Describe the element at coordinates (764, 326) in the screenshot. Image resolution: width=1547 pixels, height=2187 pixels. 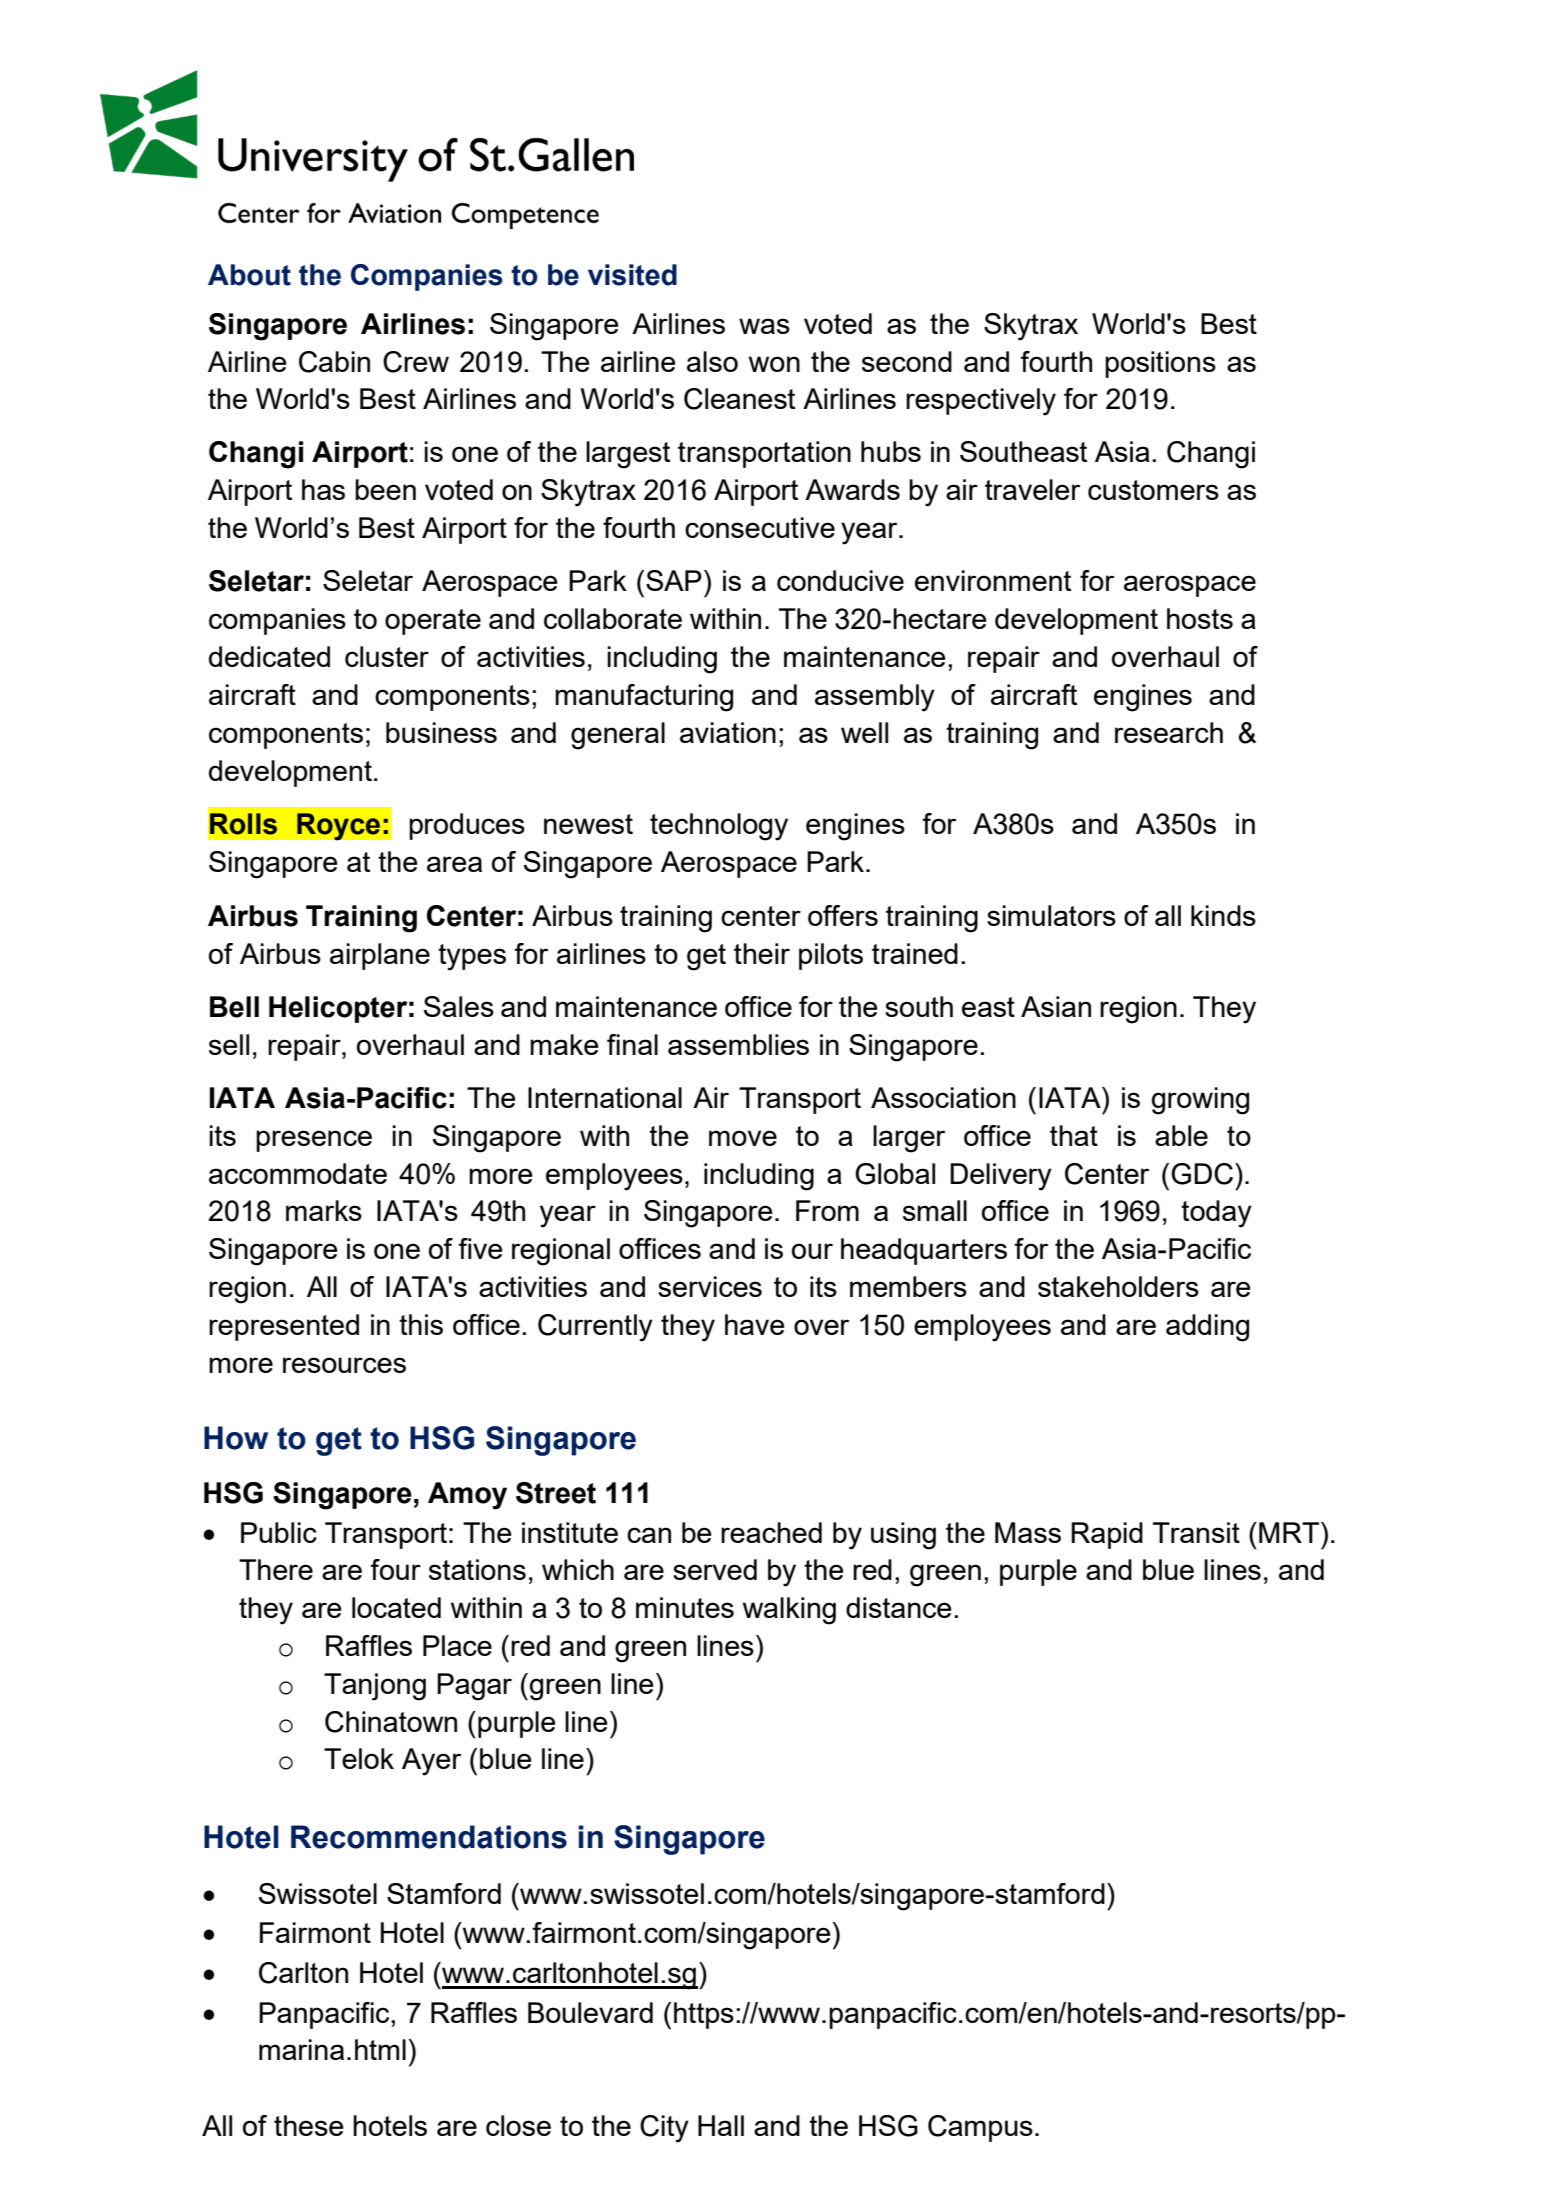
I see `was` at that location.
